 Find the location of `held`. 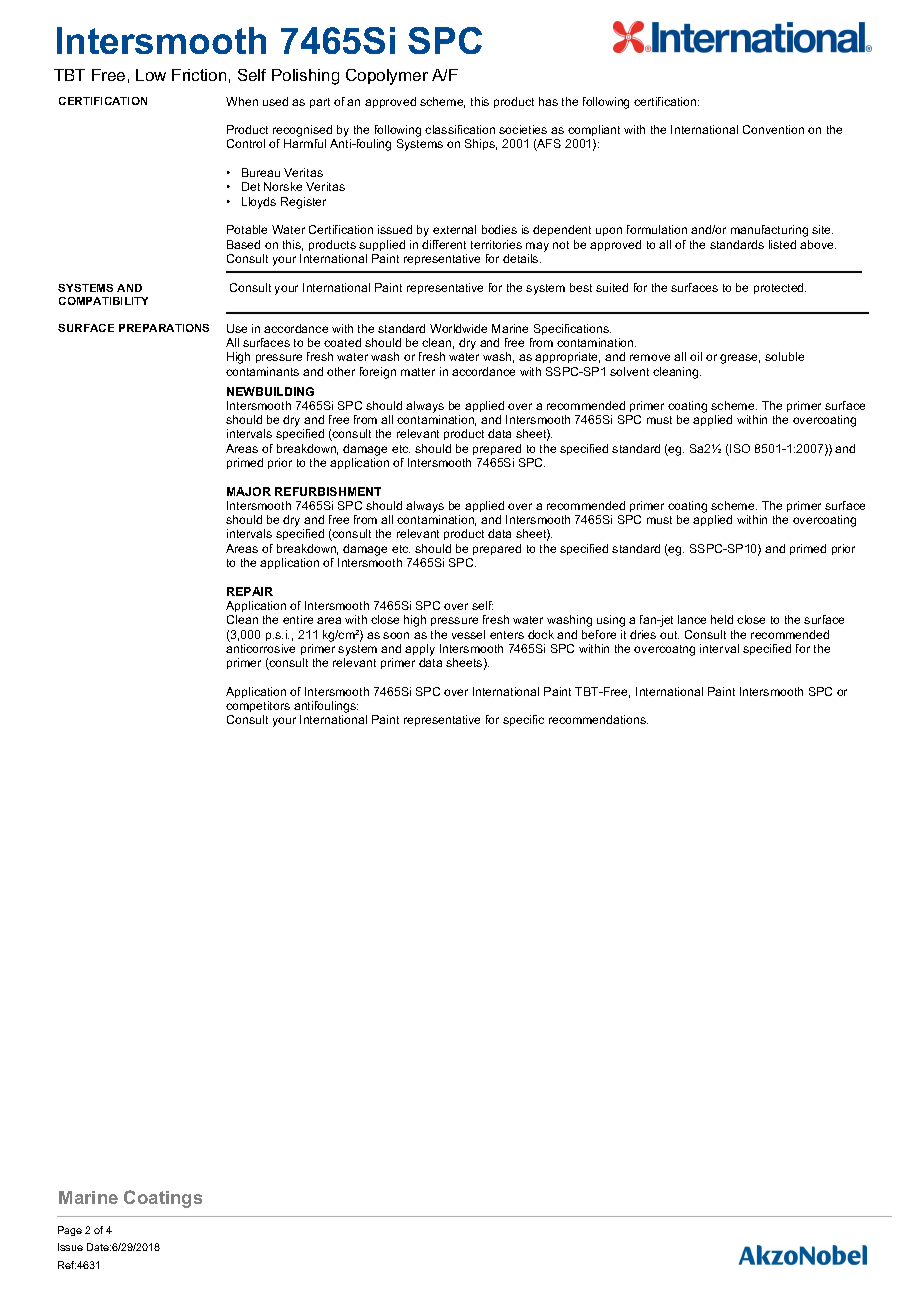

held is located at coordinates (722, 619).
